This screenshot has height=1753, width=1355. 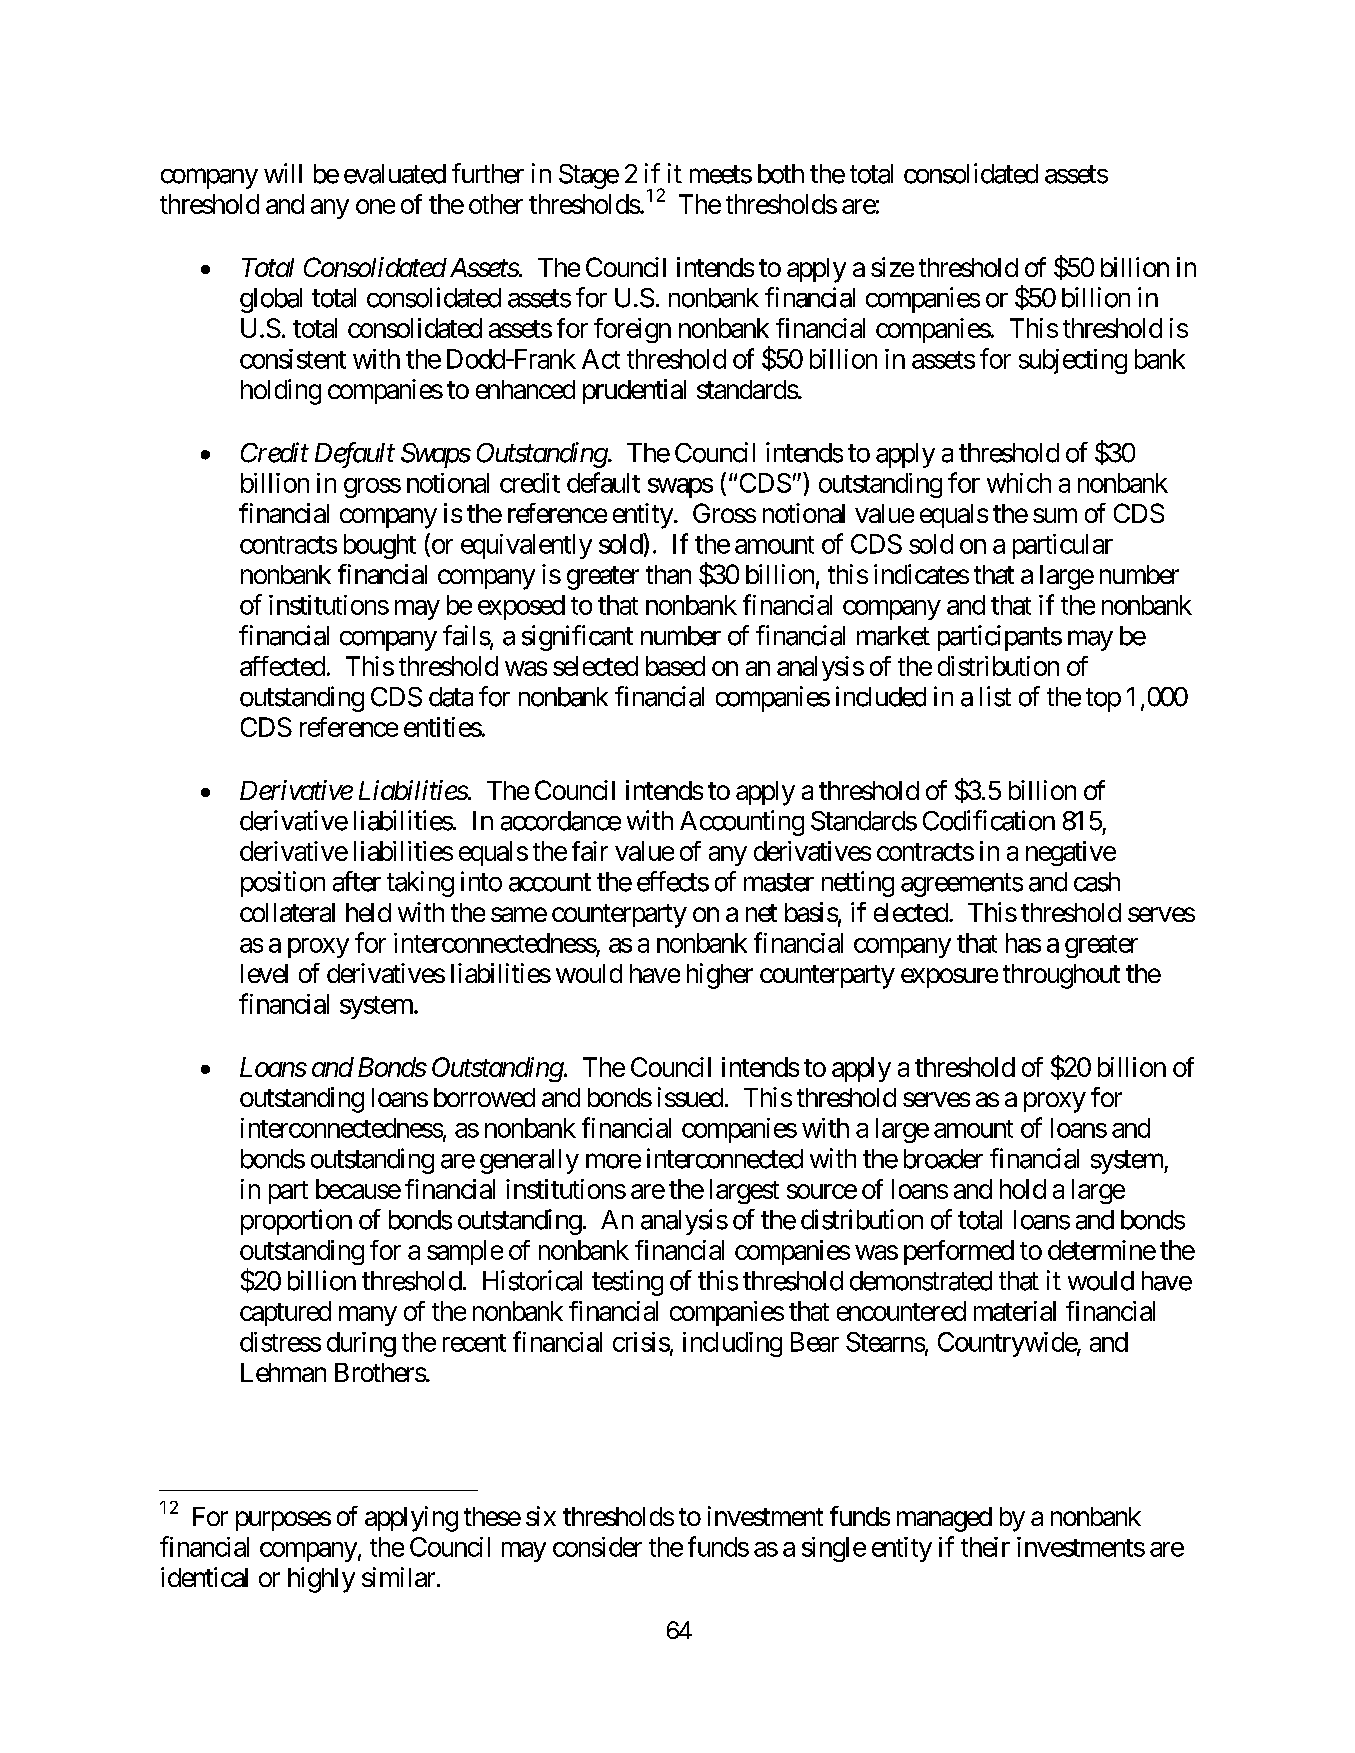 I want to click on testing, so click(x=627, y=1283).
